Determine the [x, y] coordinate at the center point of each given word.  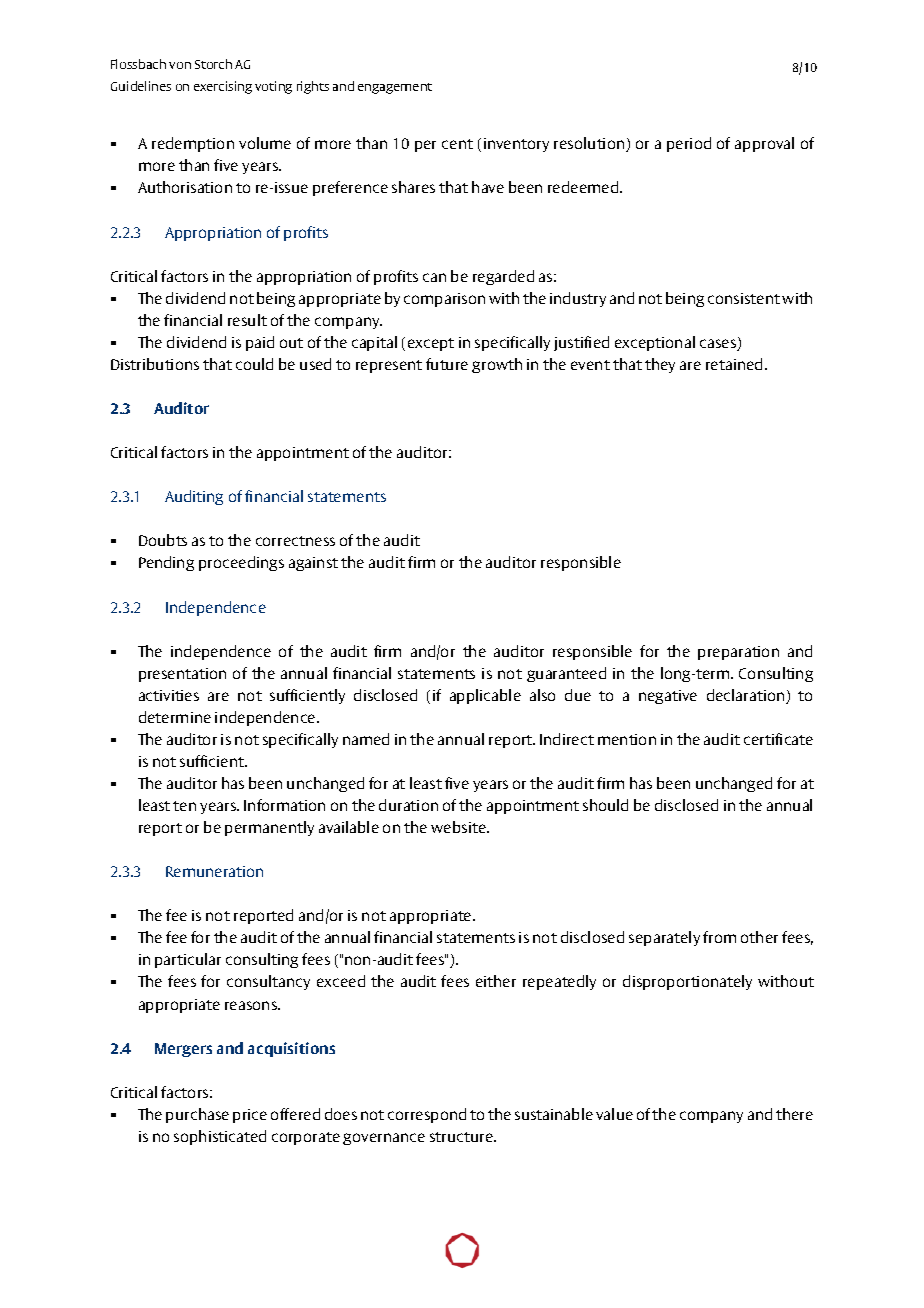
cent [457, 144]
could [254, 364]
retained [734, 364]
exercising [223, 87]
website [459, 827]
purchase [197, 1115]
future [447, 364]
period [689, 144]
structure [462, 1137]
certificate [778, 739]
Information [284, 805]
